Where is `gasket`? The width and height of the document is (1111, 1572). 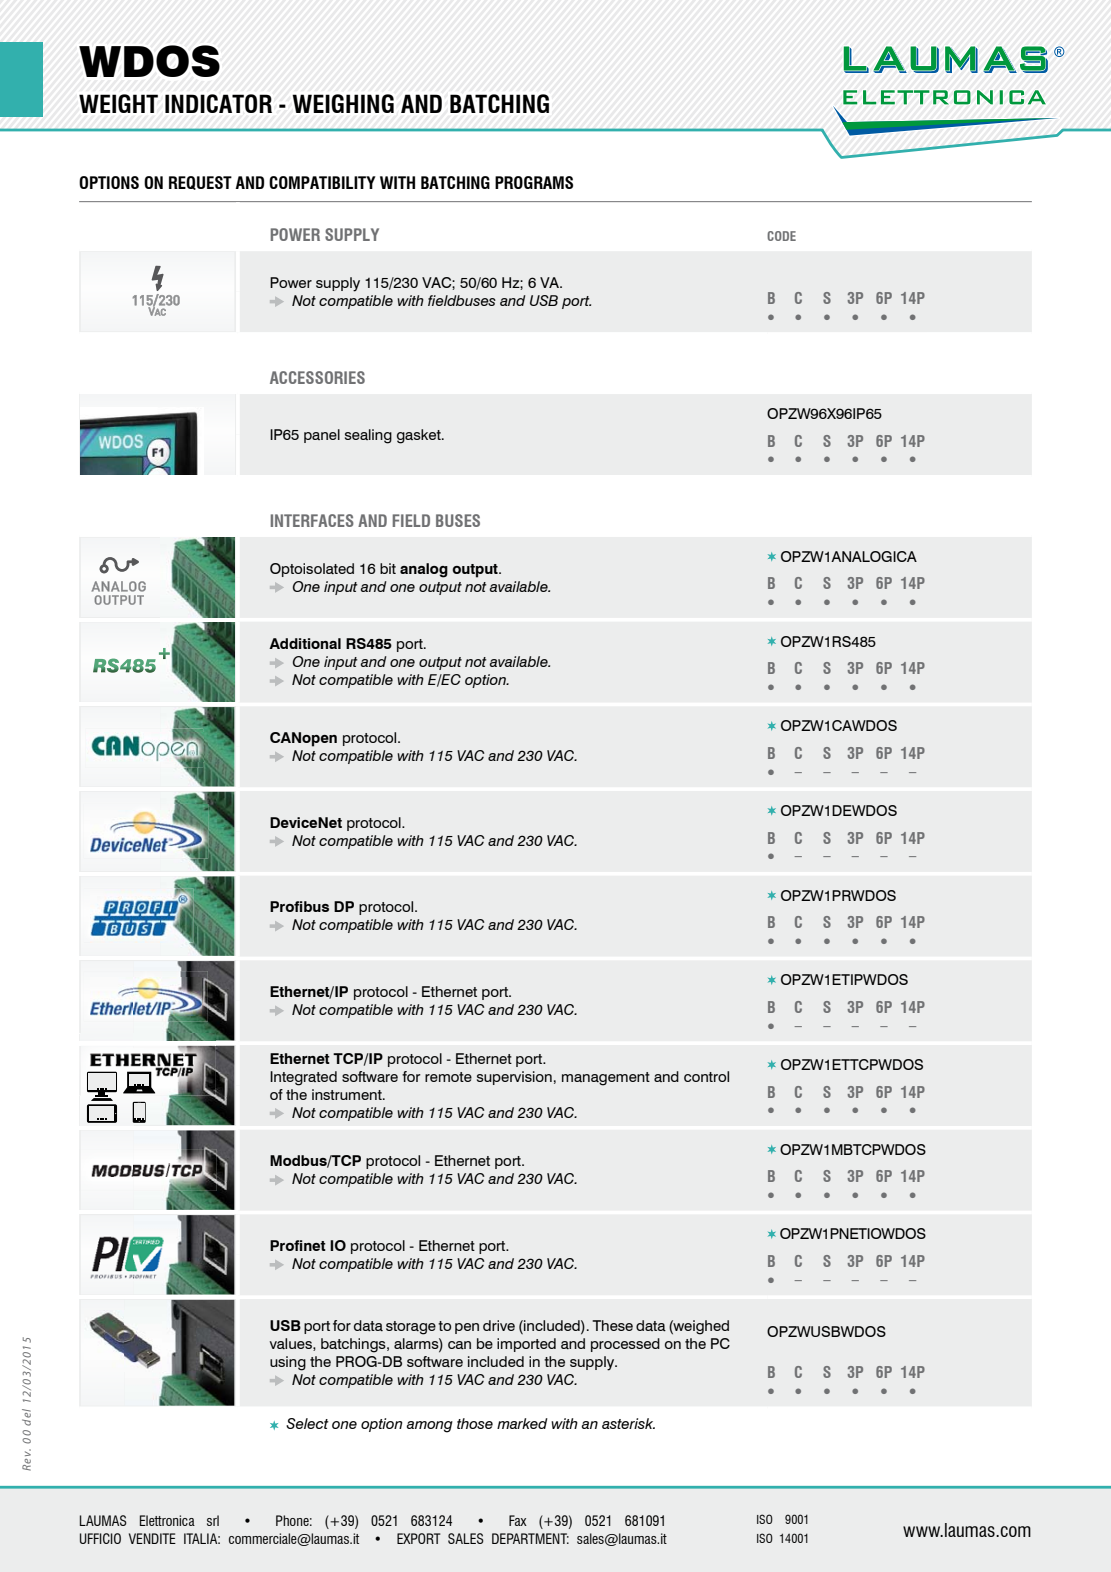 gasket is located at coordinates (420, 436).
